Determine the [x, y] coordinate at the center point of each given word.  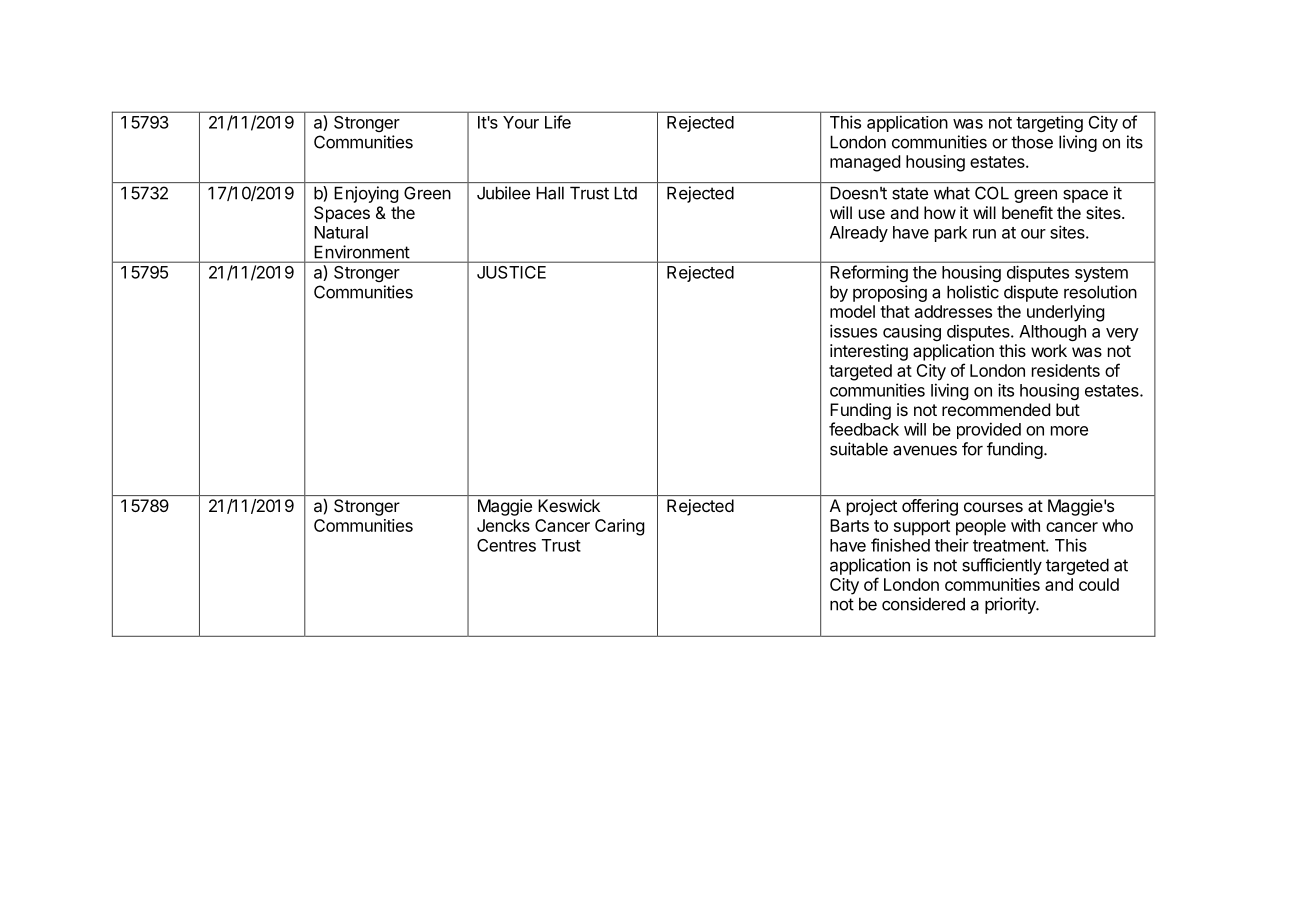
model [852, 311]
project [872, 507]
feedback [864, 429]
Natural [341, 232]
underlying [1066, 313]
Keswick [569, 505]
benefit [1027, 212]
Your [521, 122]
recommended [996, 409]
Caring [620, 527]
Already [859, 234]
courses [993, 507]
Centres [506, 545]
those [1032, 142]
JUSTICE [511, 272]
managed [865, 163]
